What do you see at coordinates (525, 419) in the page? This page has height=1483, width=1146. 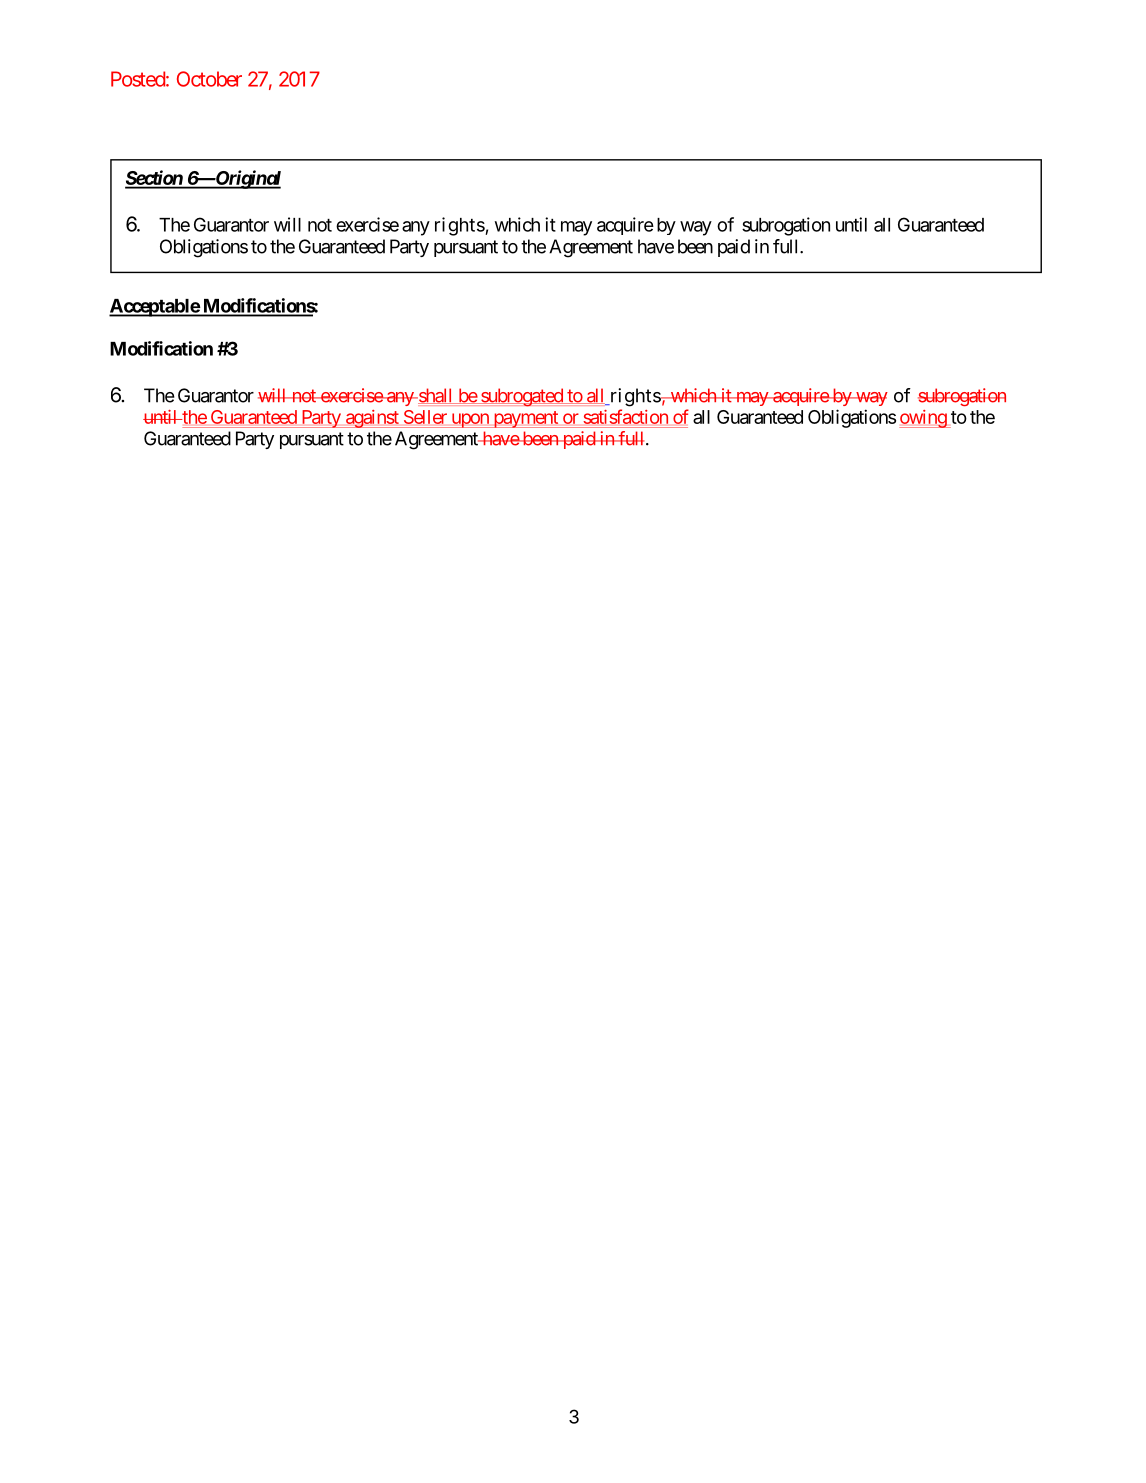 I see `payment` at bounding box center [525, 419].
